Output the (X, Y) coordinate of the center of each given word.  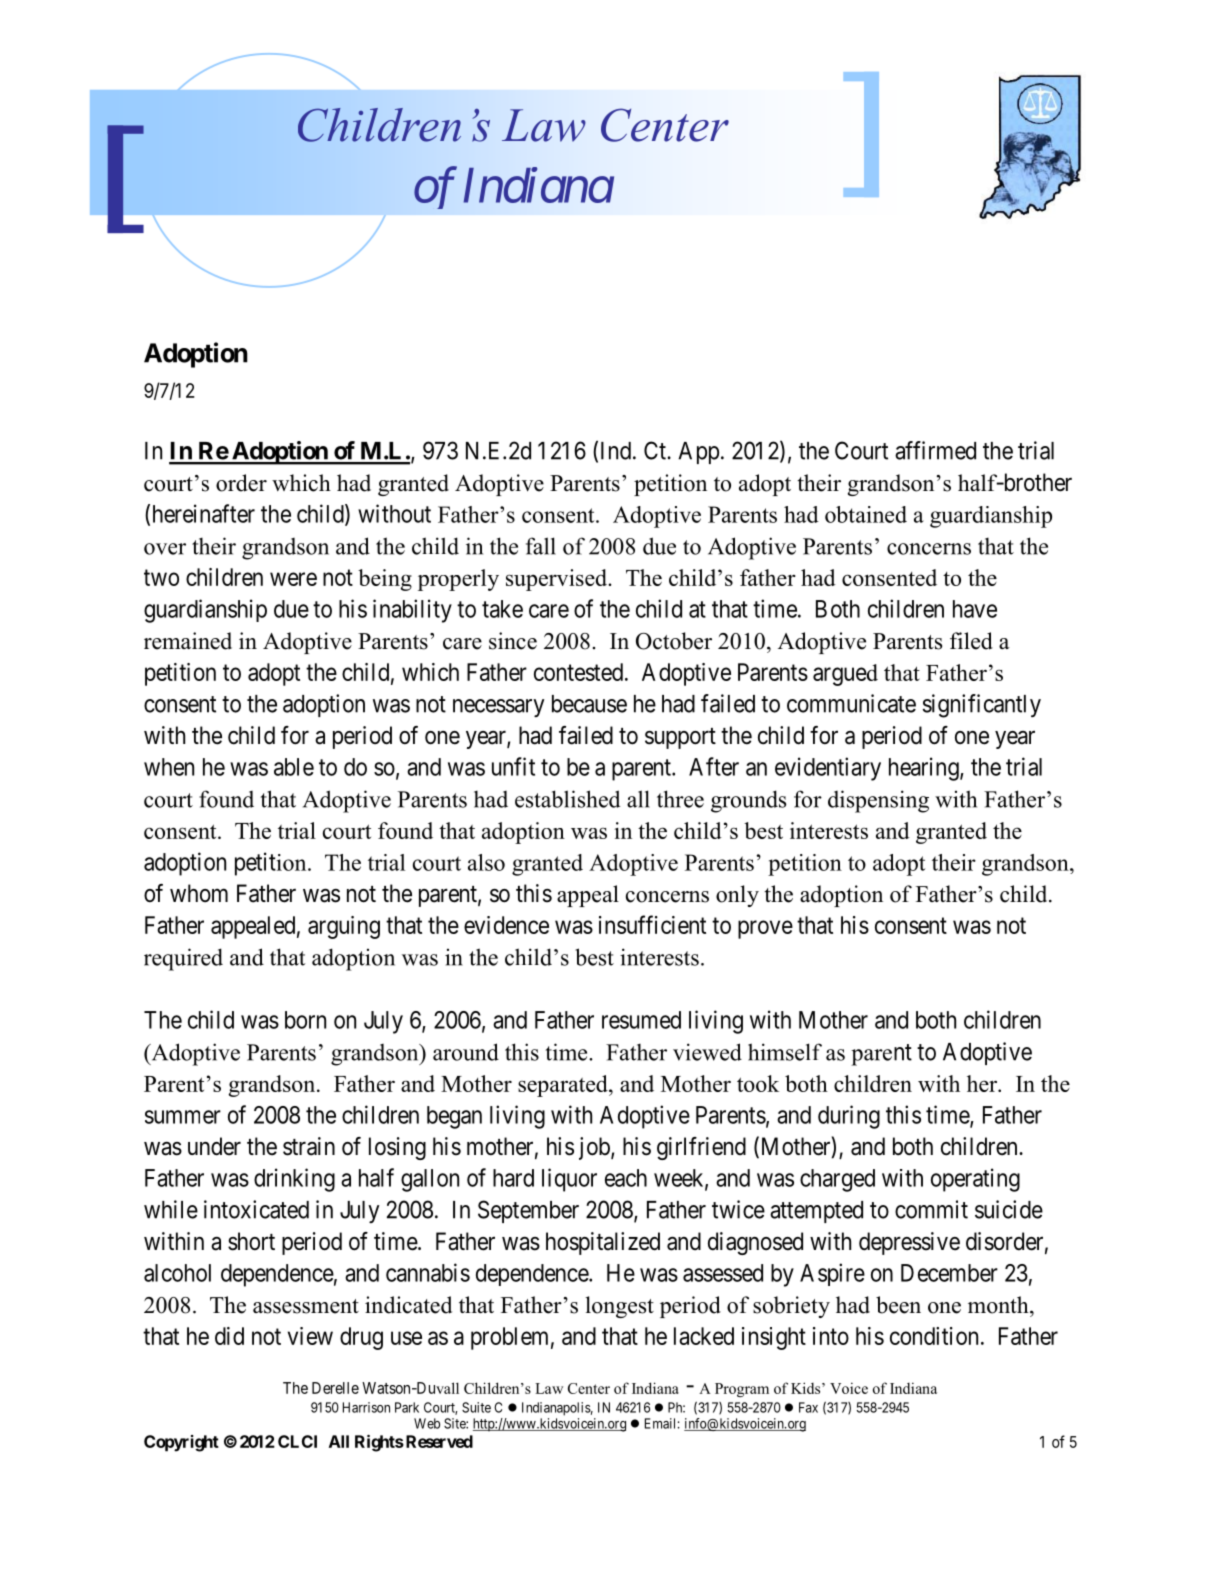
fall (541, 546)
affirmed (935, 450)
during (849, 1117)
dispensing (878, 801)
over (165, 549)
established (567, 799)
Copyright (181, 1443)
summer (183, 1117)
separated (564, 1086)
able (294, 767)
